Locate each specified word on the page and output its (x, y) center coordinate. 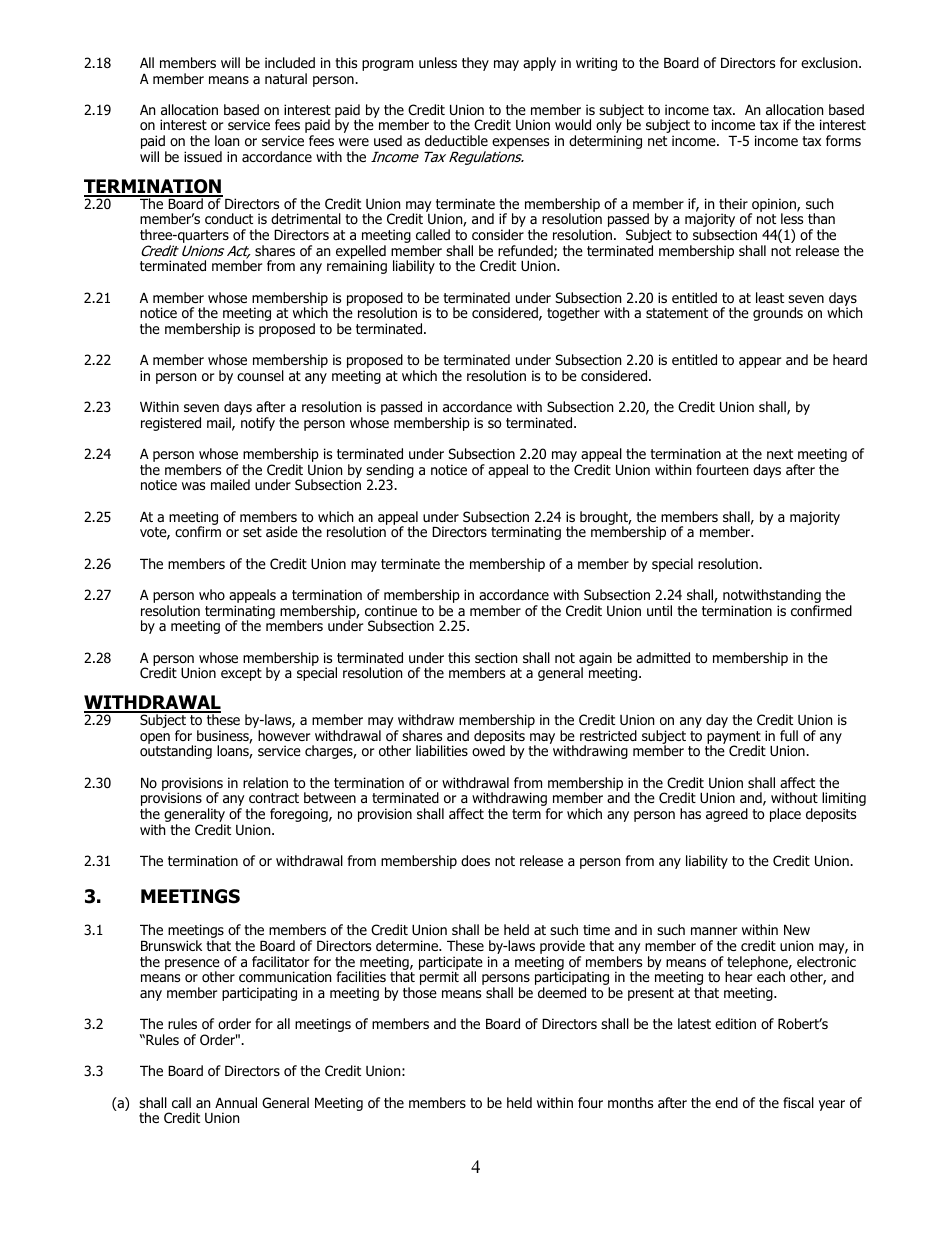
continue (391, 610)
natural (286, 78)
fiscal (798, 1102)
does (475, 861)
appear (760, 362)
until (659, 610)
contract (274, 798)
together (573, 314)
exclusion (830, 63)
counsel (260, 376)
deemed (562, 993)
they (475, 64)
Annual (236, 1102)
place (785, 815)
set (252, 532)
